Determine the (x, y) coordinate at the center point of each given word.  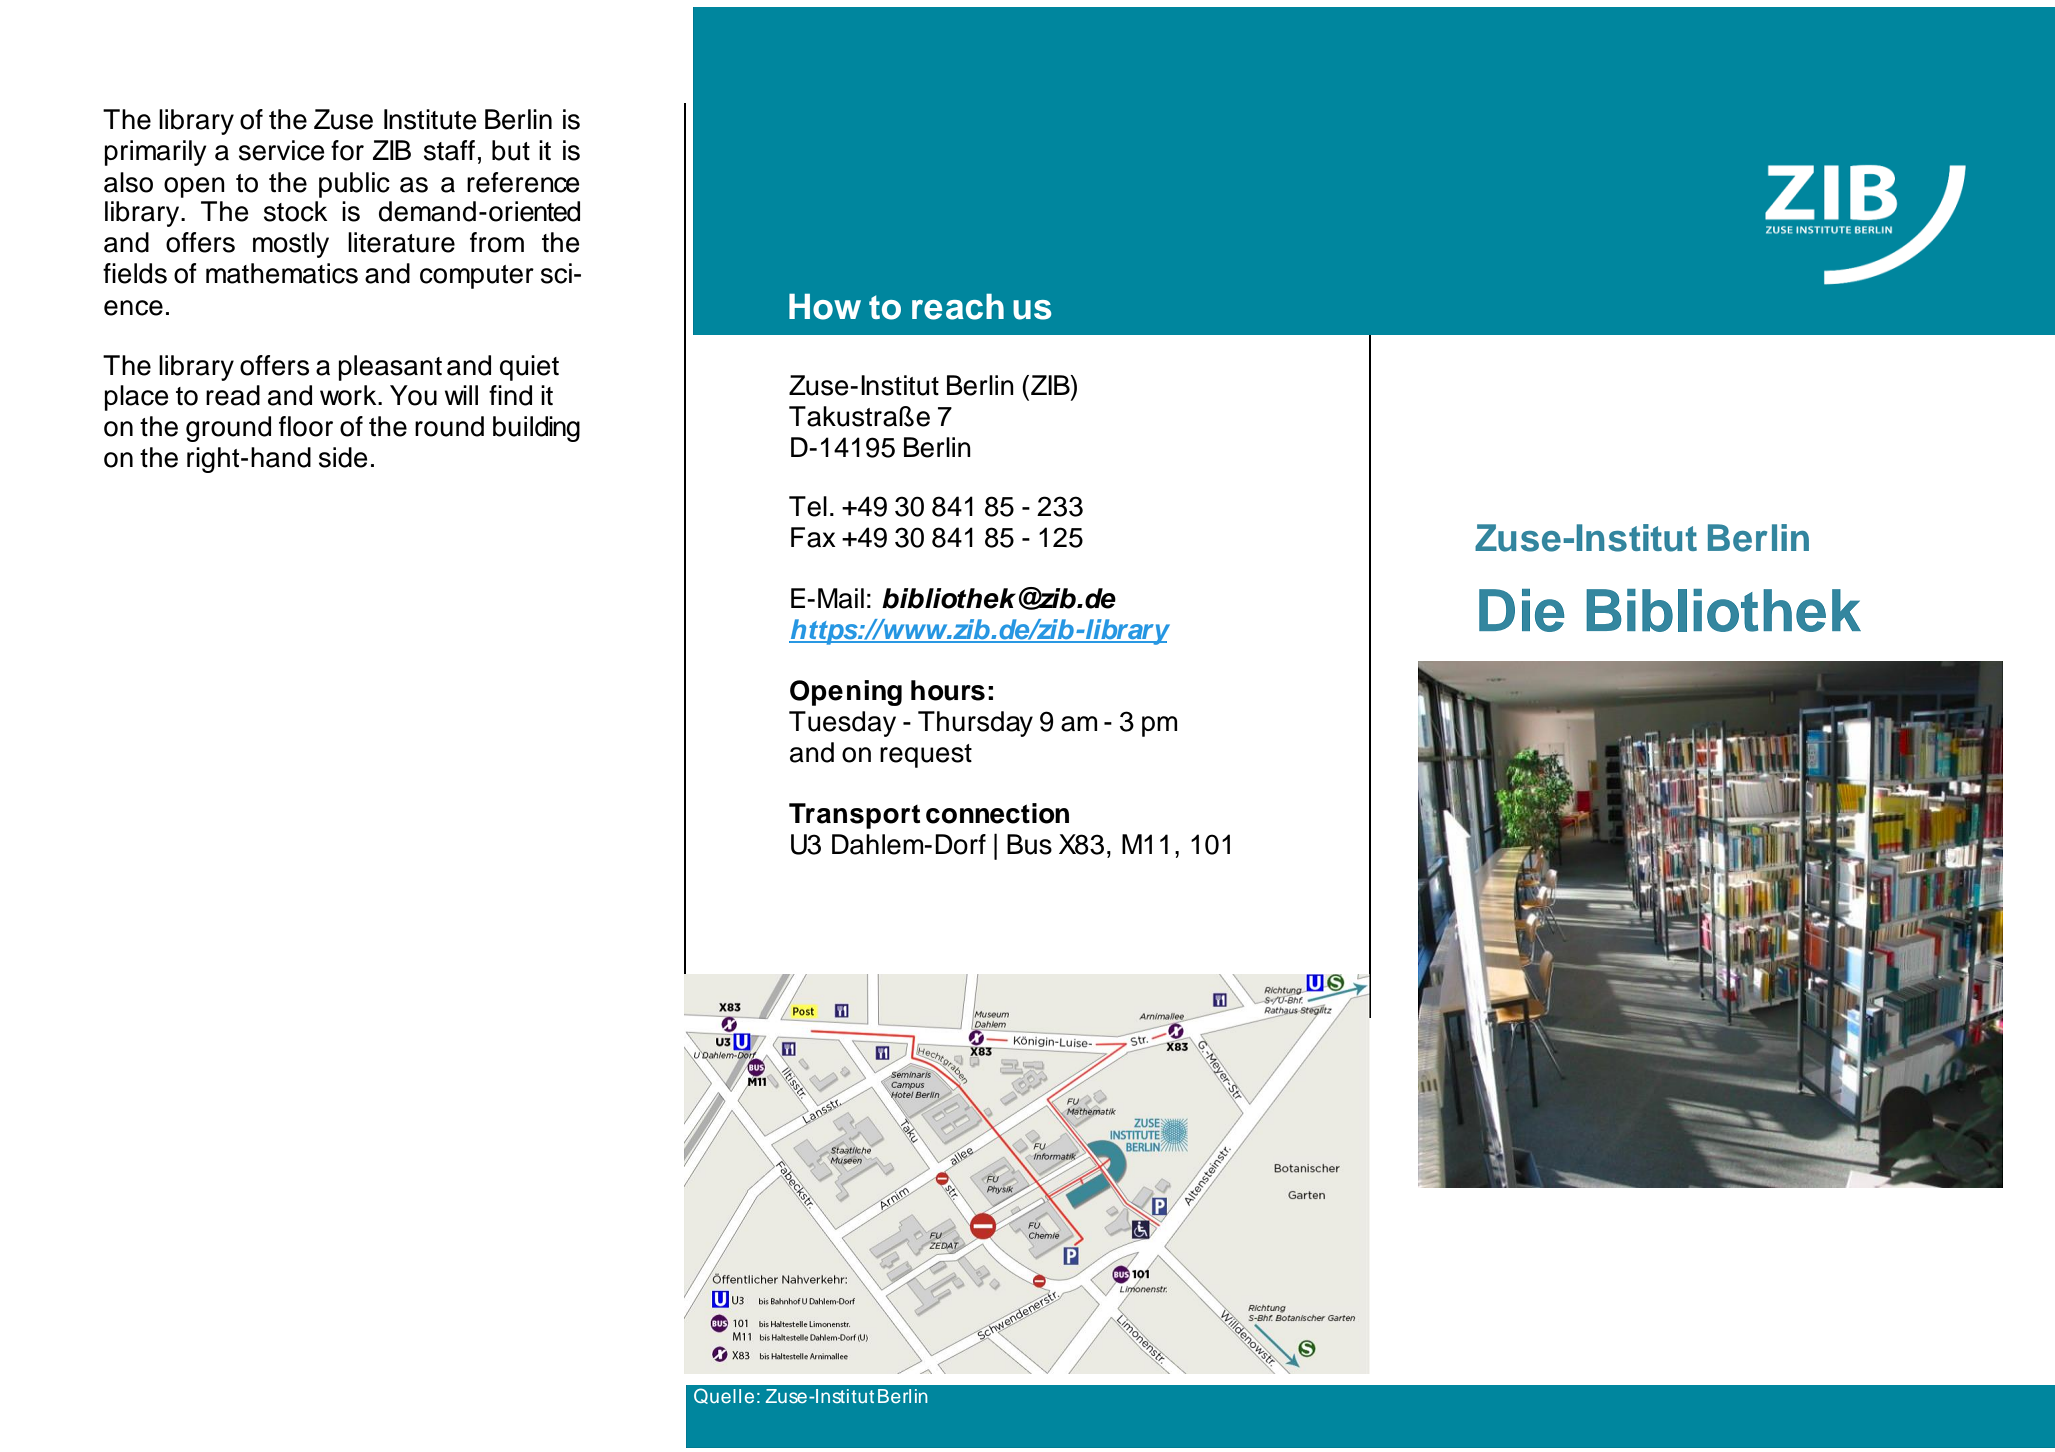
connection (997, 813)
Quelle (724, 1396)
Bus (1029, 844)
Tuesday (842, 724)
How (825, 307)
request (926, 756)
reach (958, 307)
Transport (854, 816)
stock (296, 211)
